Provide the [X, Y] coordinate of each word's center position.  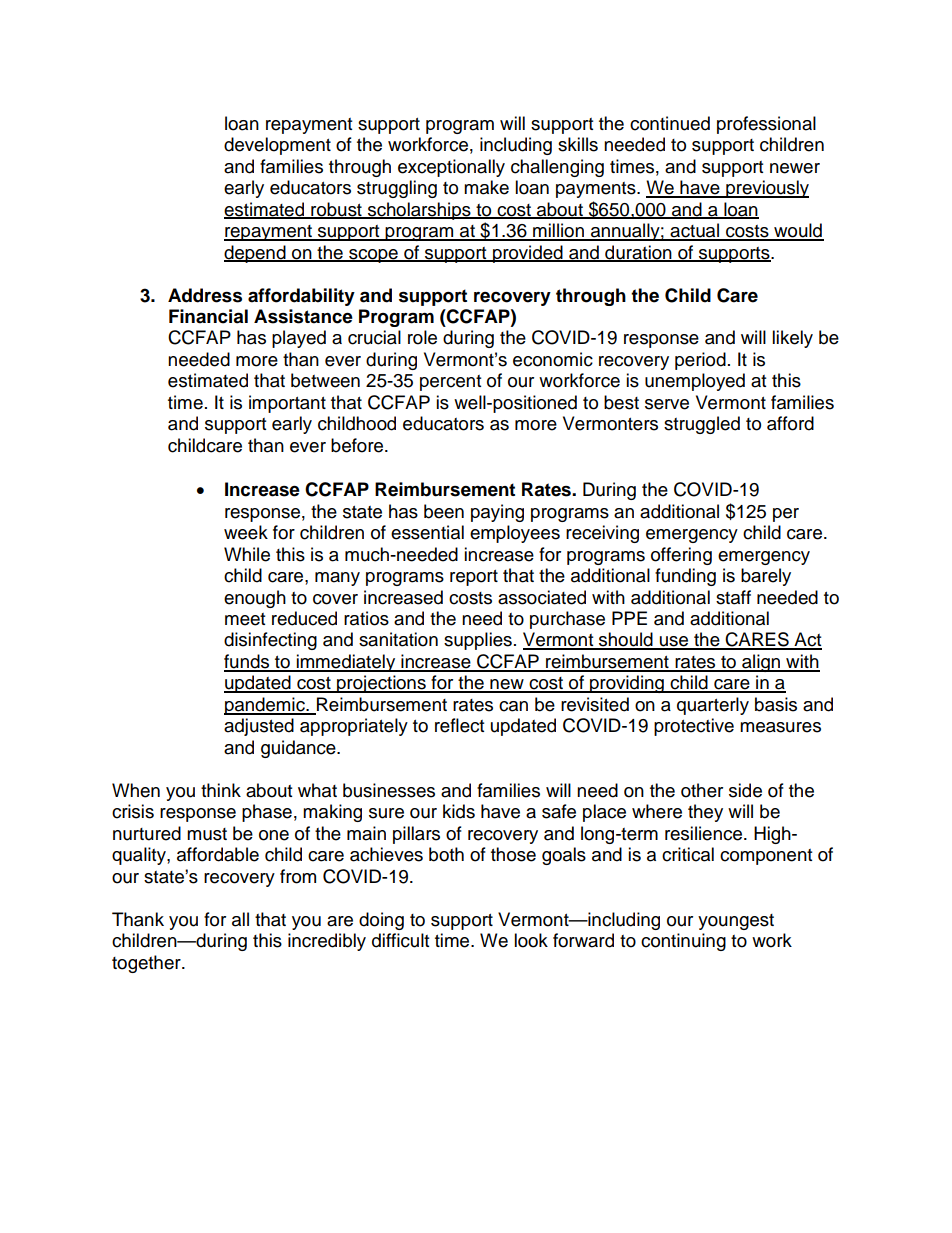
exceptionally [451, 168]
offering [681, 556]
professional [766, 125]
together [147, 964]
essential [427, 532]
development [277, 146]
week [246, 532]
